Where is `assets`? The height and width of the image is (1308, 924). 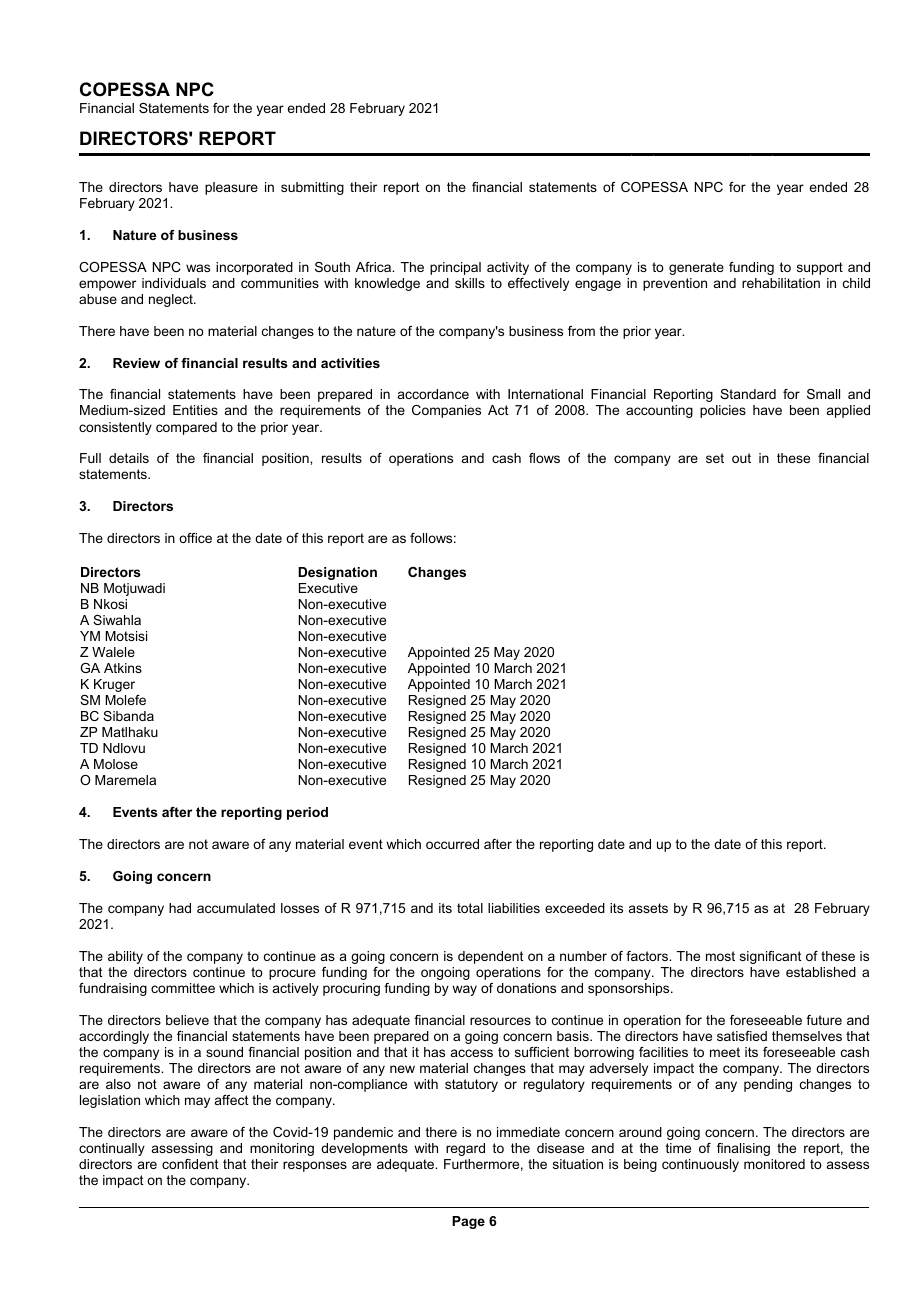
assets is located at coordinates (648, 908).
